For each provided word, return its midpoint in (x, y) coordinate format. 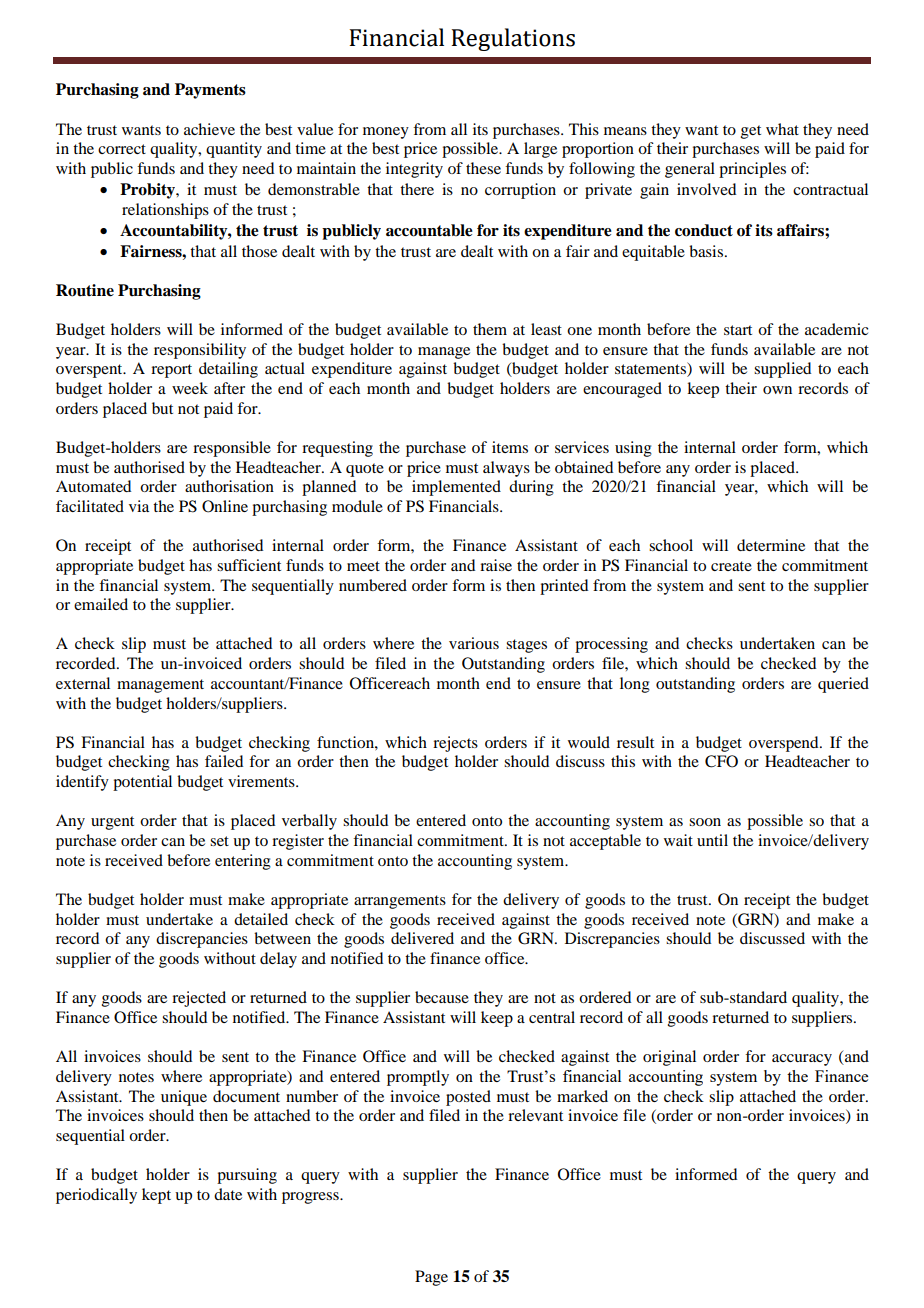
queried (843, 685)
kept (156, 1196)
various (474, 643)
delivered (422, 938)
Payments (210, 91)
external (83, 683)
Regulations (513, 39)
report (171, 371)
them (490, 329)
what (782, 129)
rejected (199, 999)
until (712, 840)
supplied (782, 370)
